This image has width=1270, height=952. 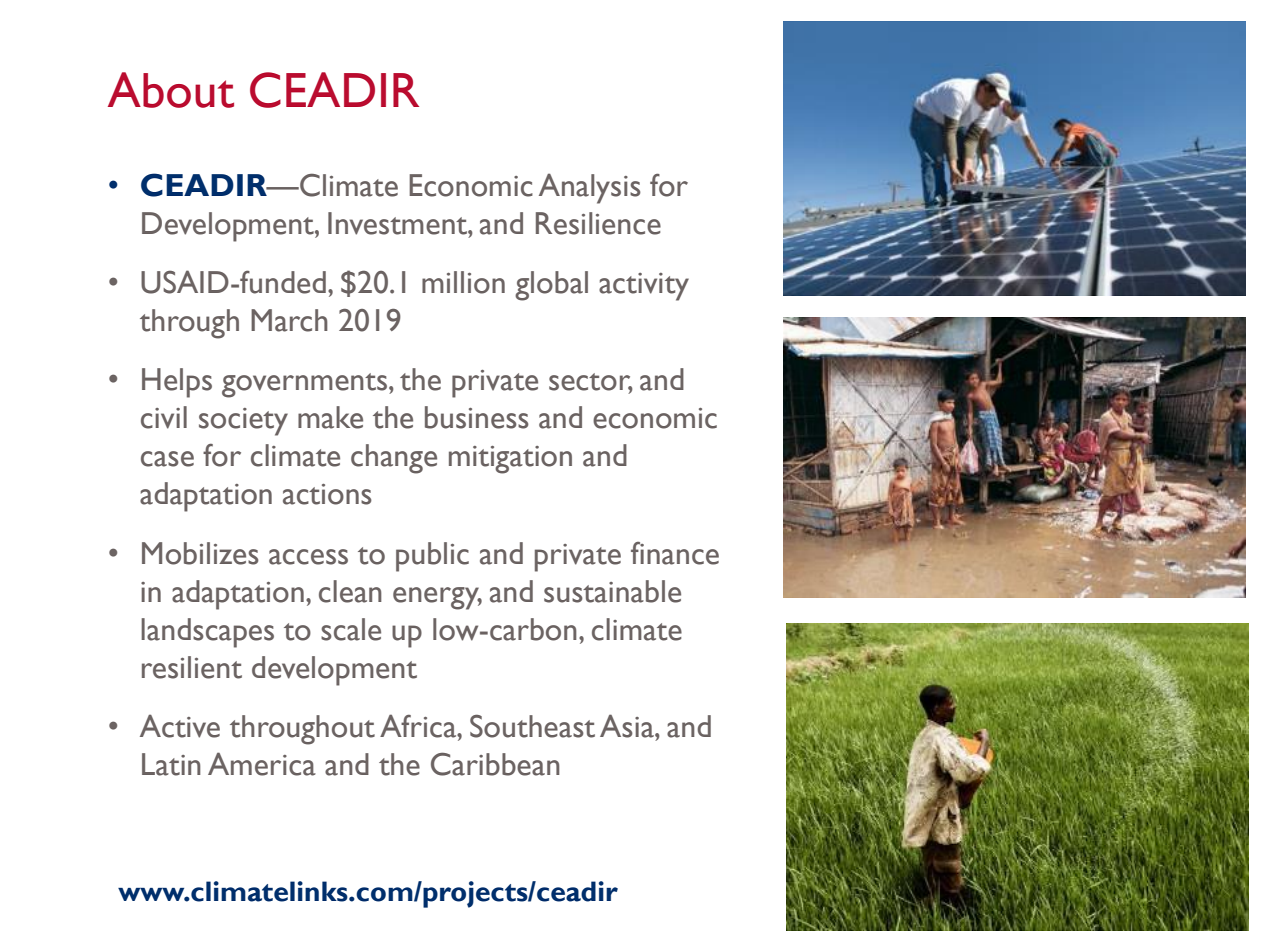 I want to click on change, so click(x=394, y=459).
